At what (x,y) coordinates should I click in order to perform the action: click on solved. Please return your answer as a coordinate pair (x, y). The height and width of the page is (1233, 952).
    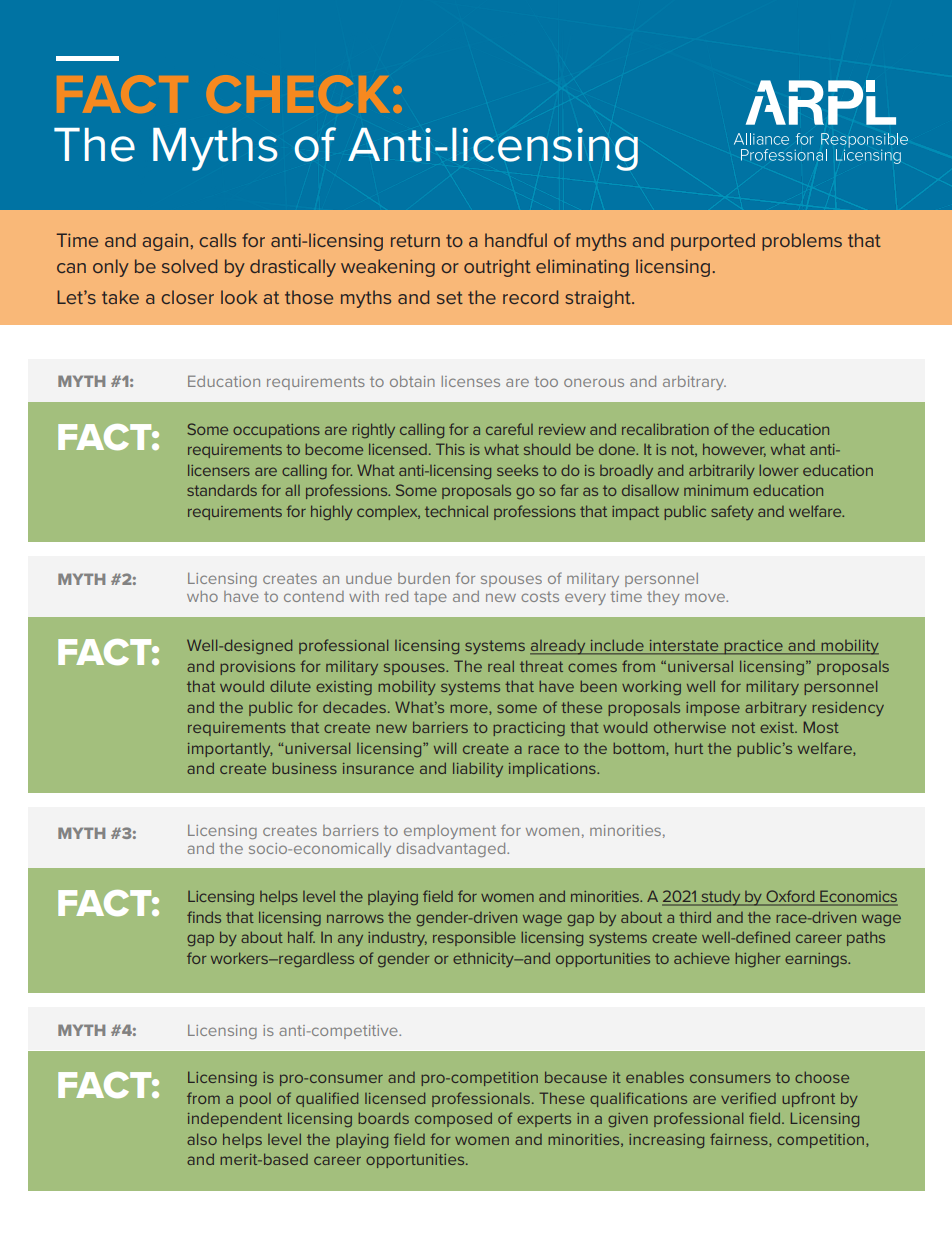
    Looking at the image, I should click on (189, 266).
